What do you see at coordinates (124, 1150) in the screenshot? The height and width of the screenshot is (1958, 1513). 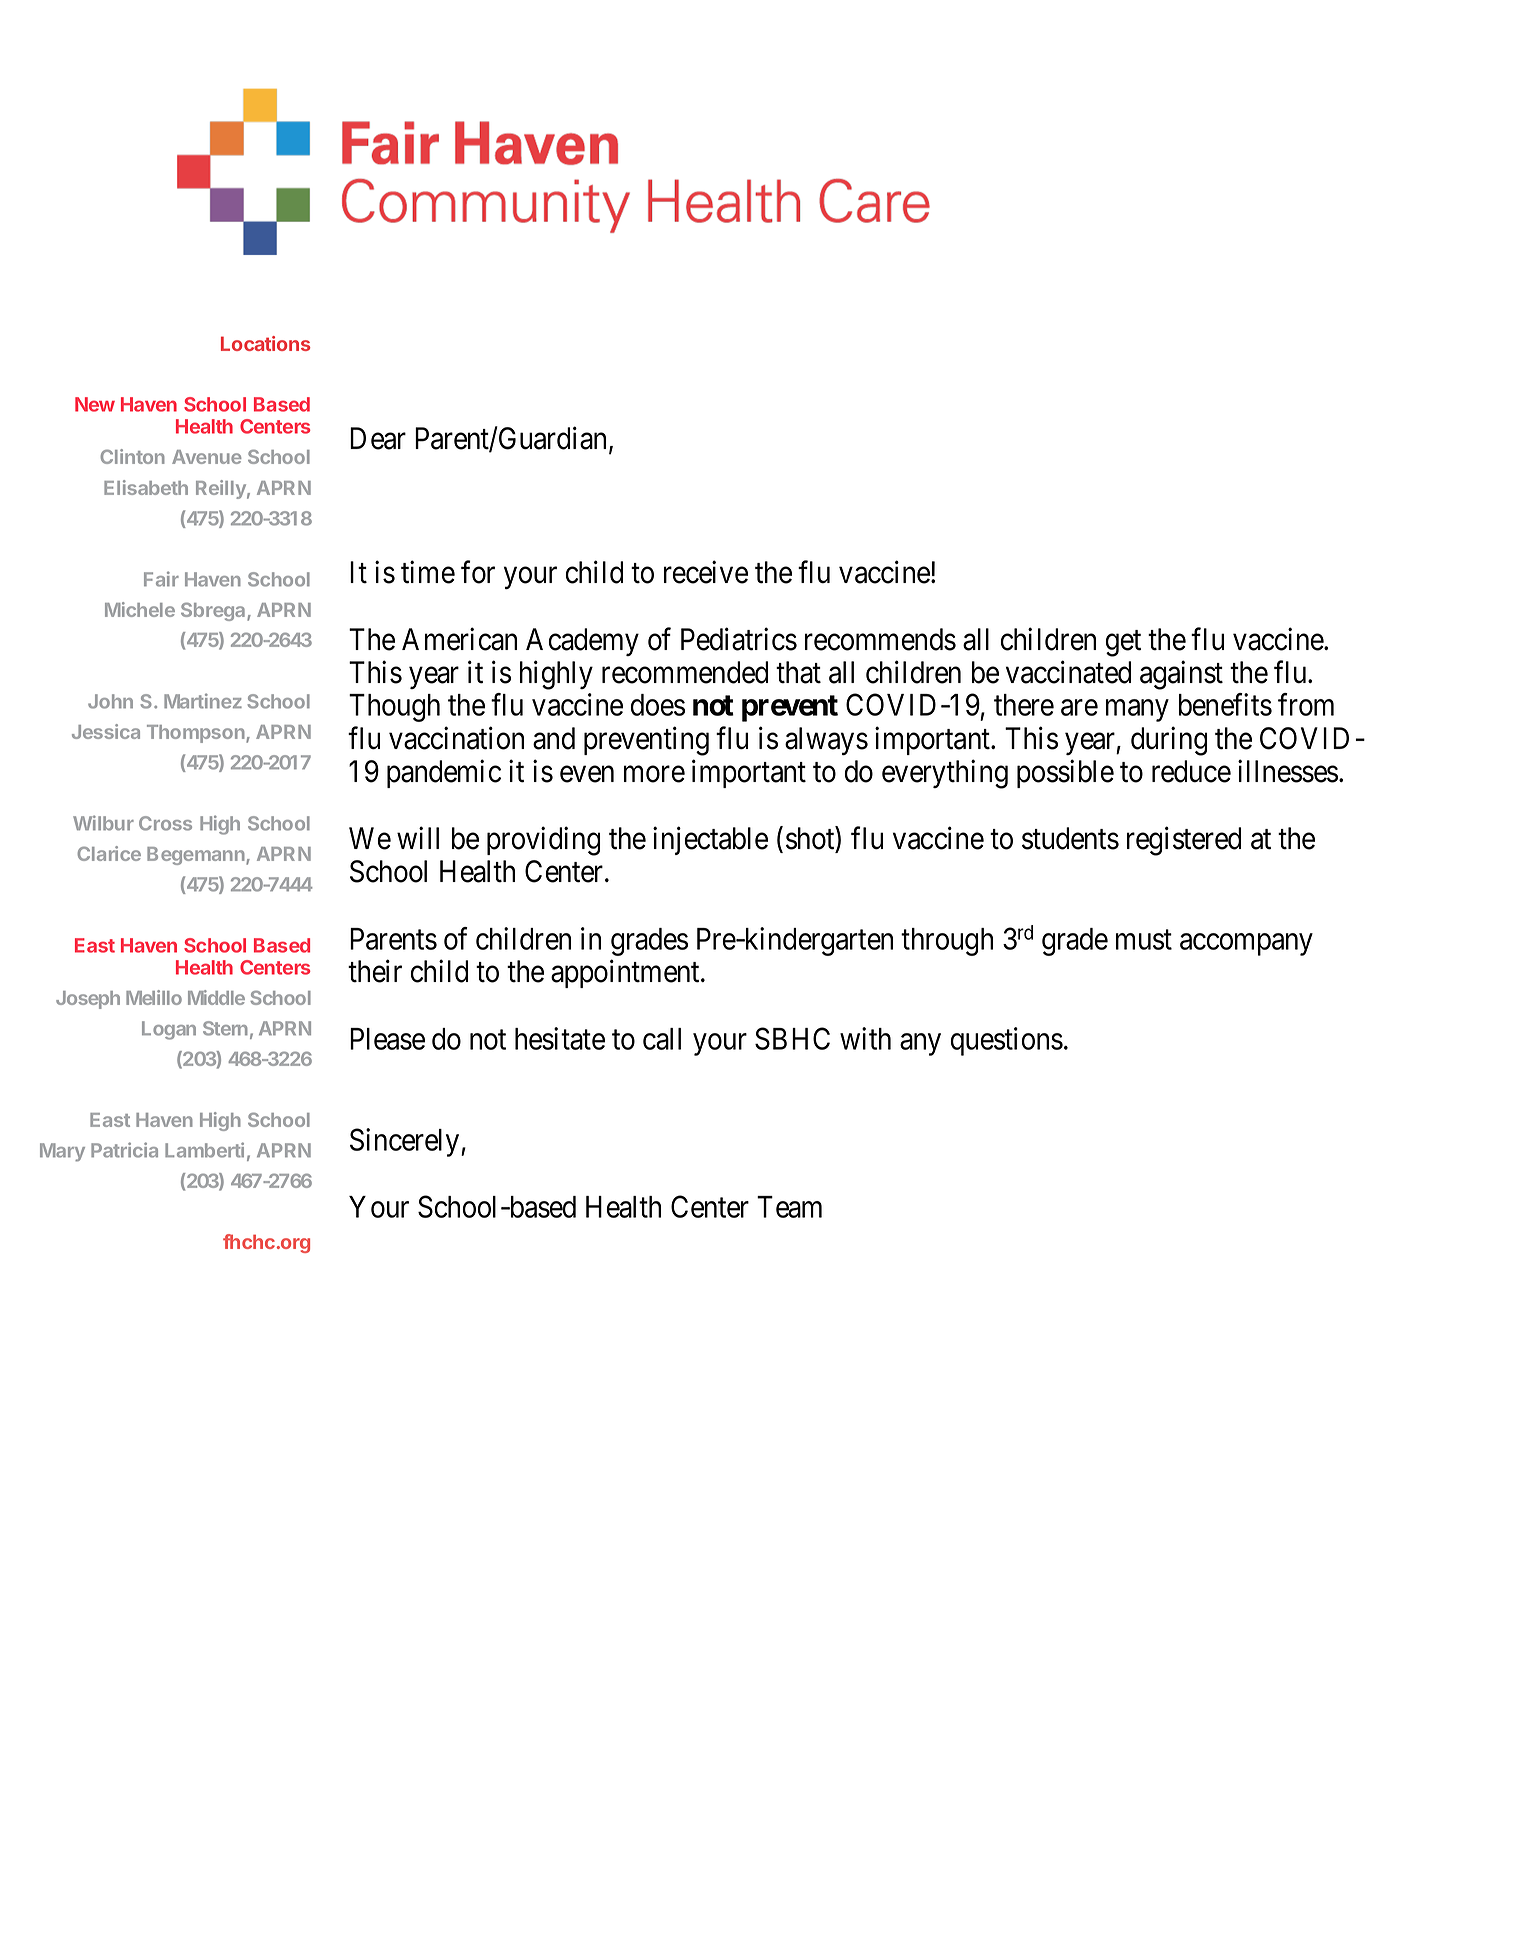 I see `Patricia` at bounding box center [124, 1150].
